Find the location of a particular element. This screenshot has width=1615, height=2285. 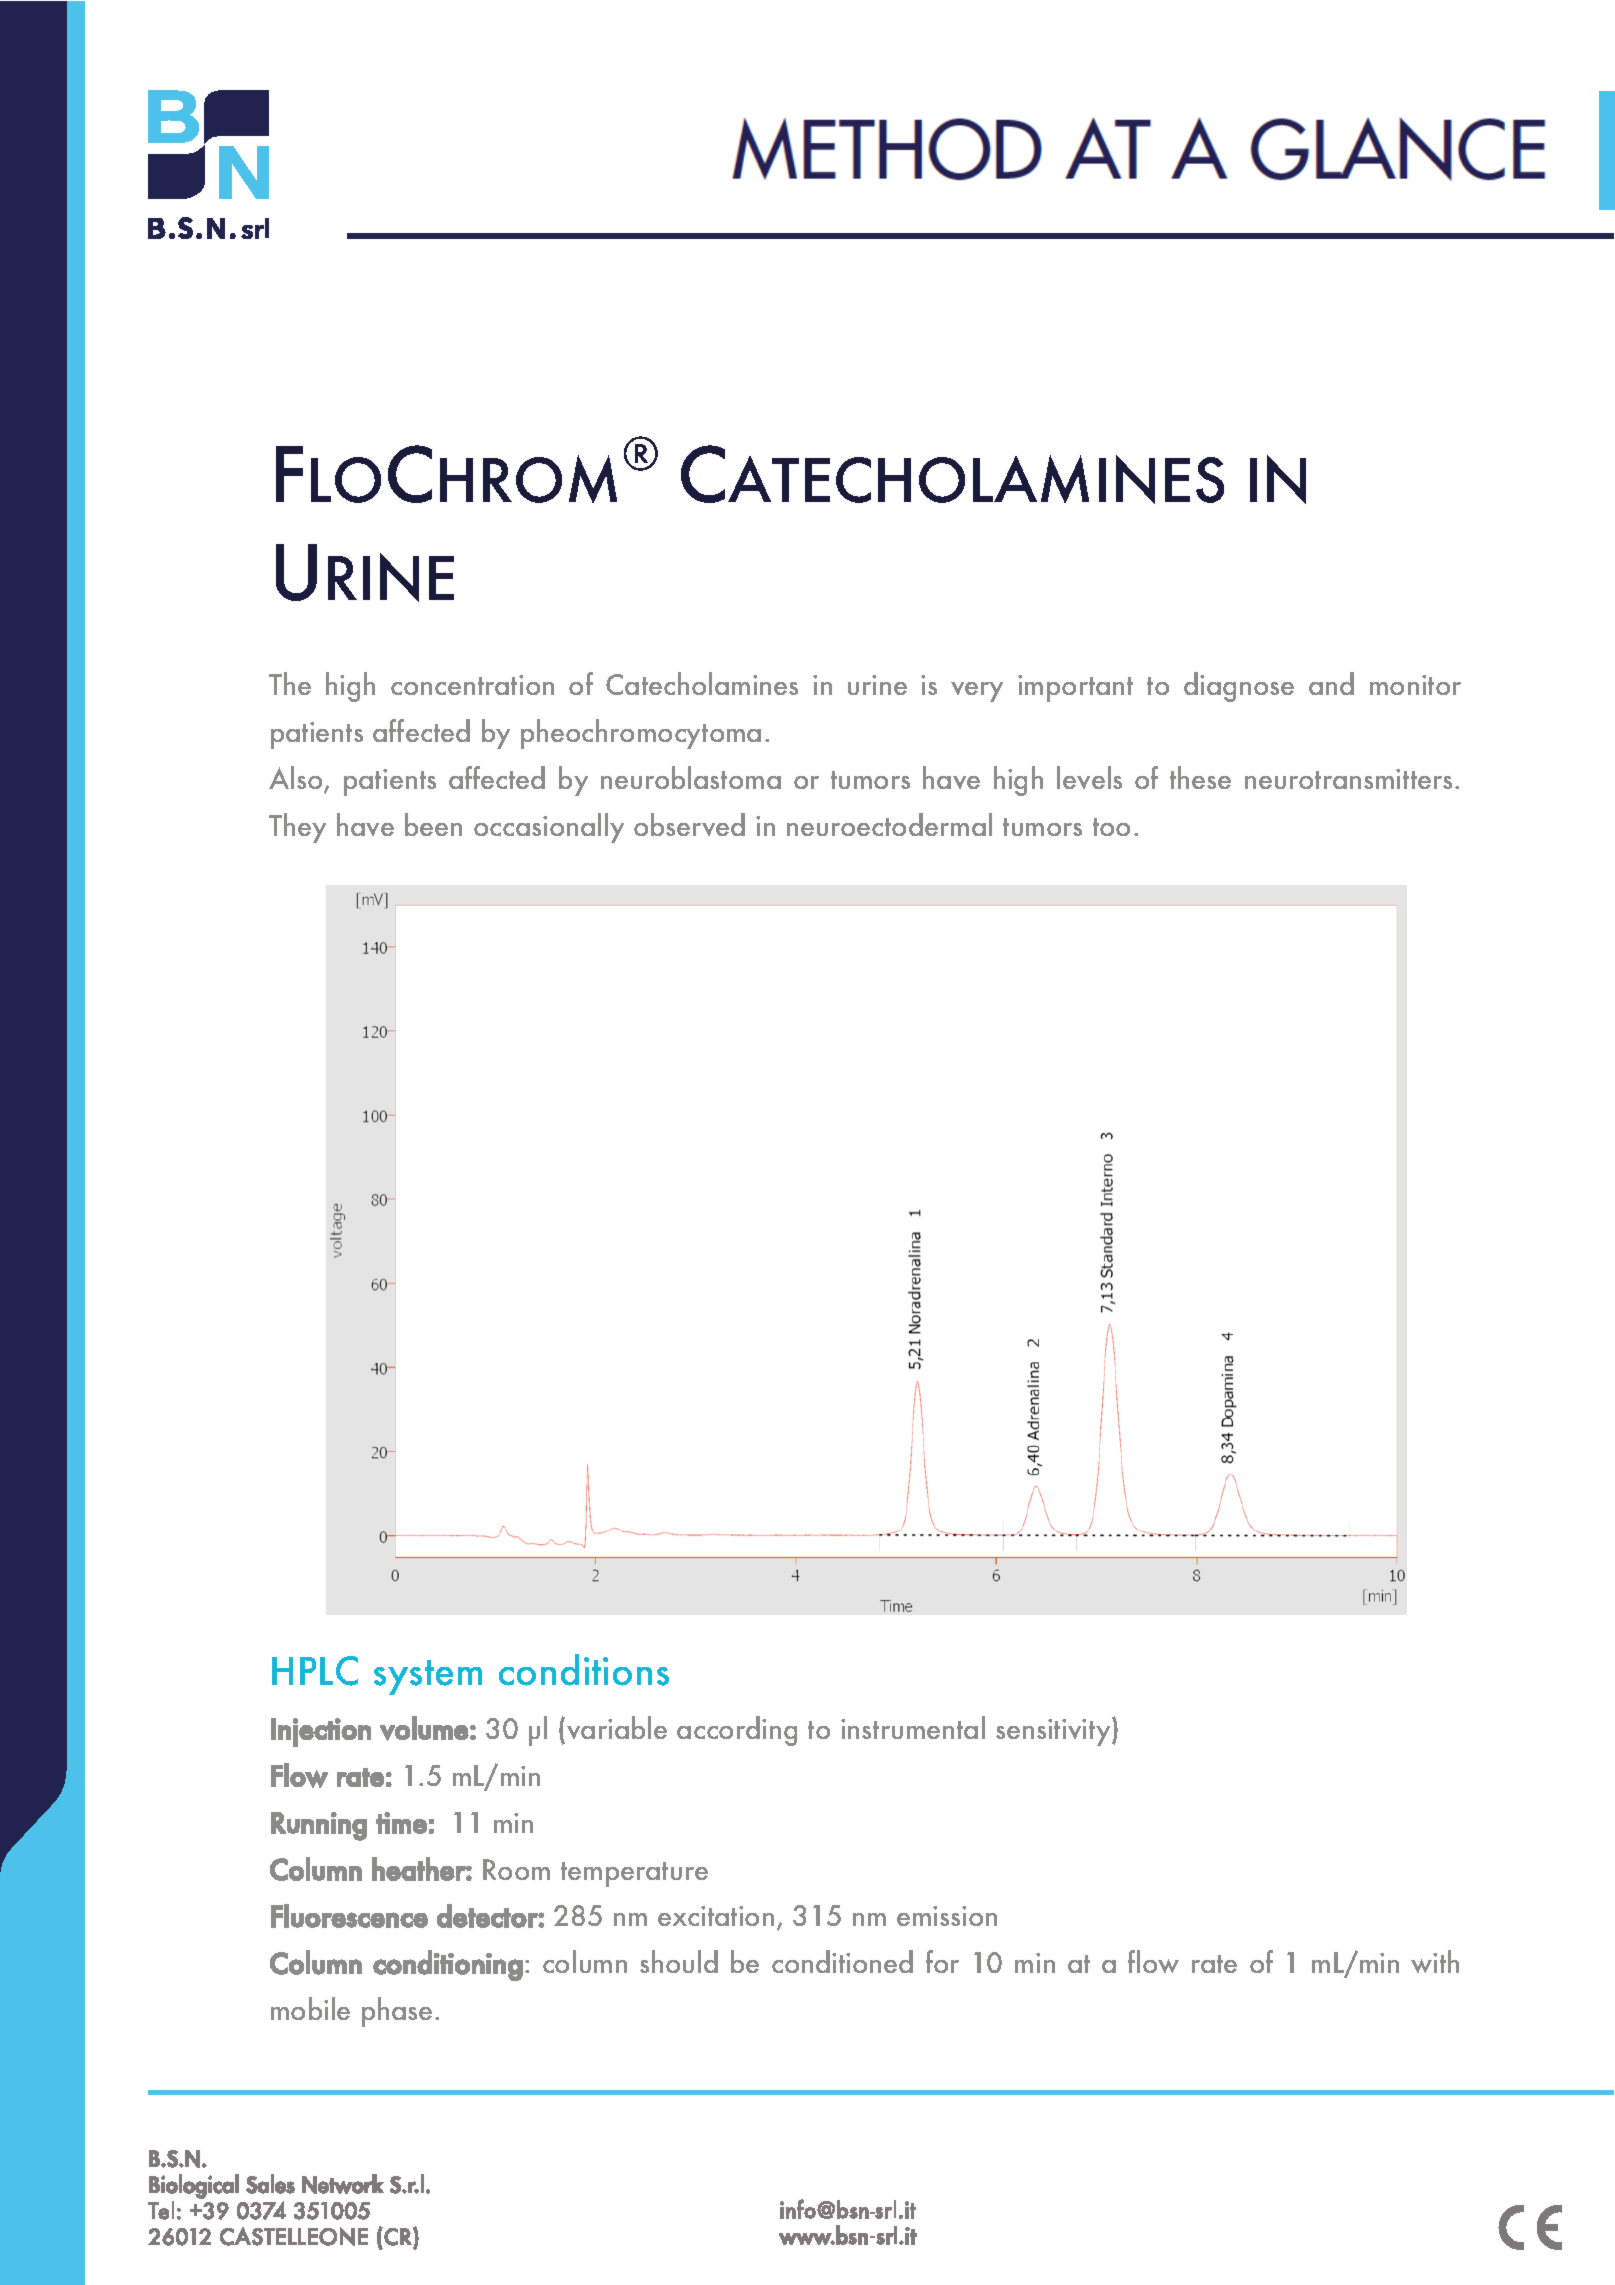

instrumental is located at coordinates (913, 1727).
